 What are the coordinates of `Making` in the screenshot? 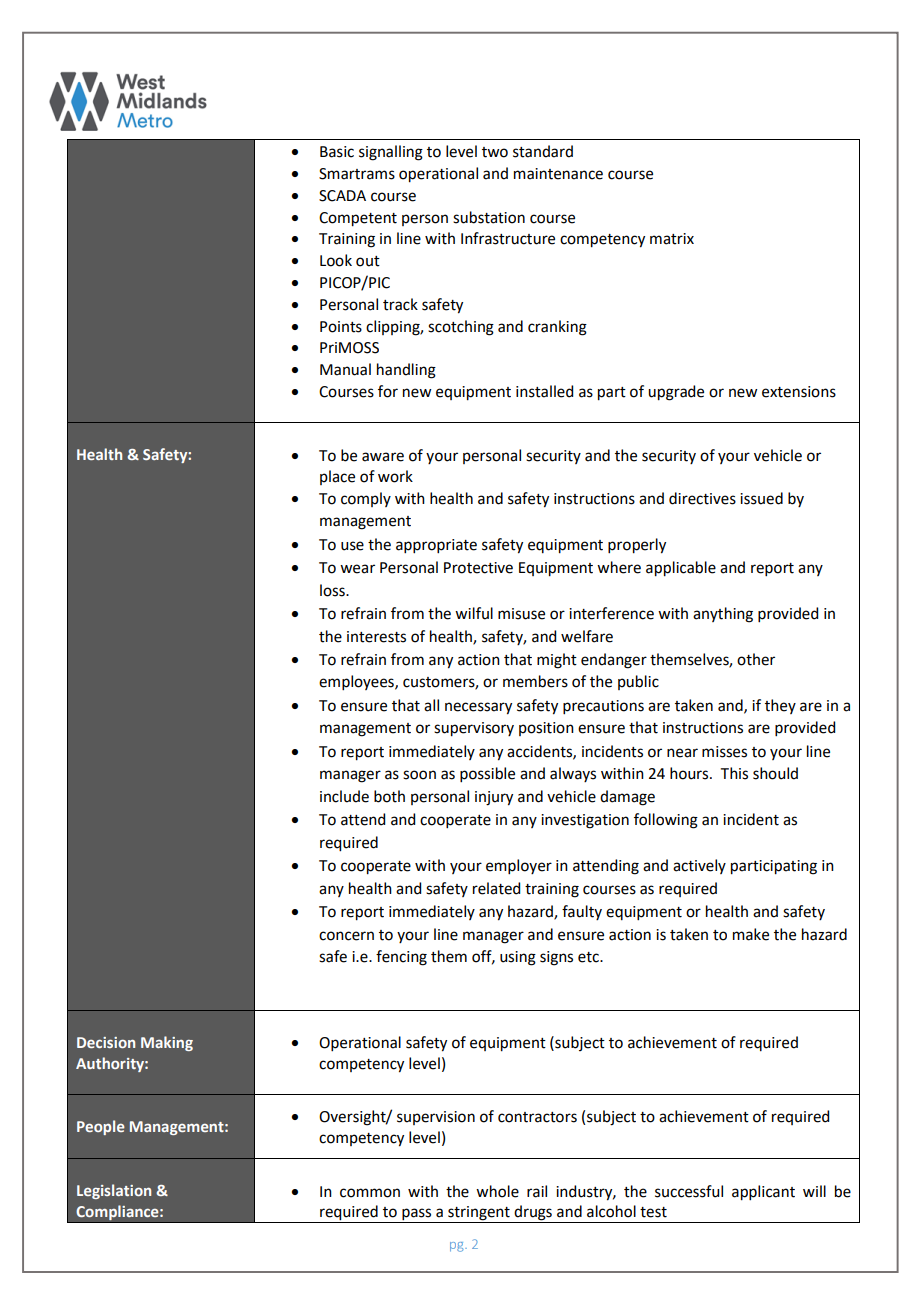 It's located at (167, 1043).
